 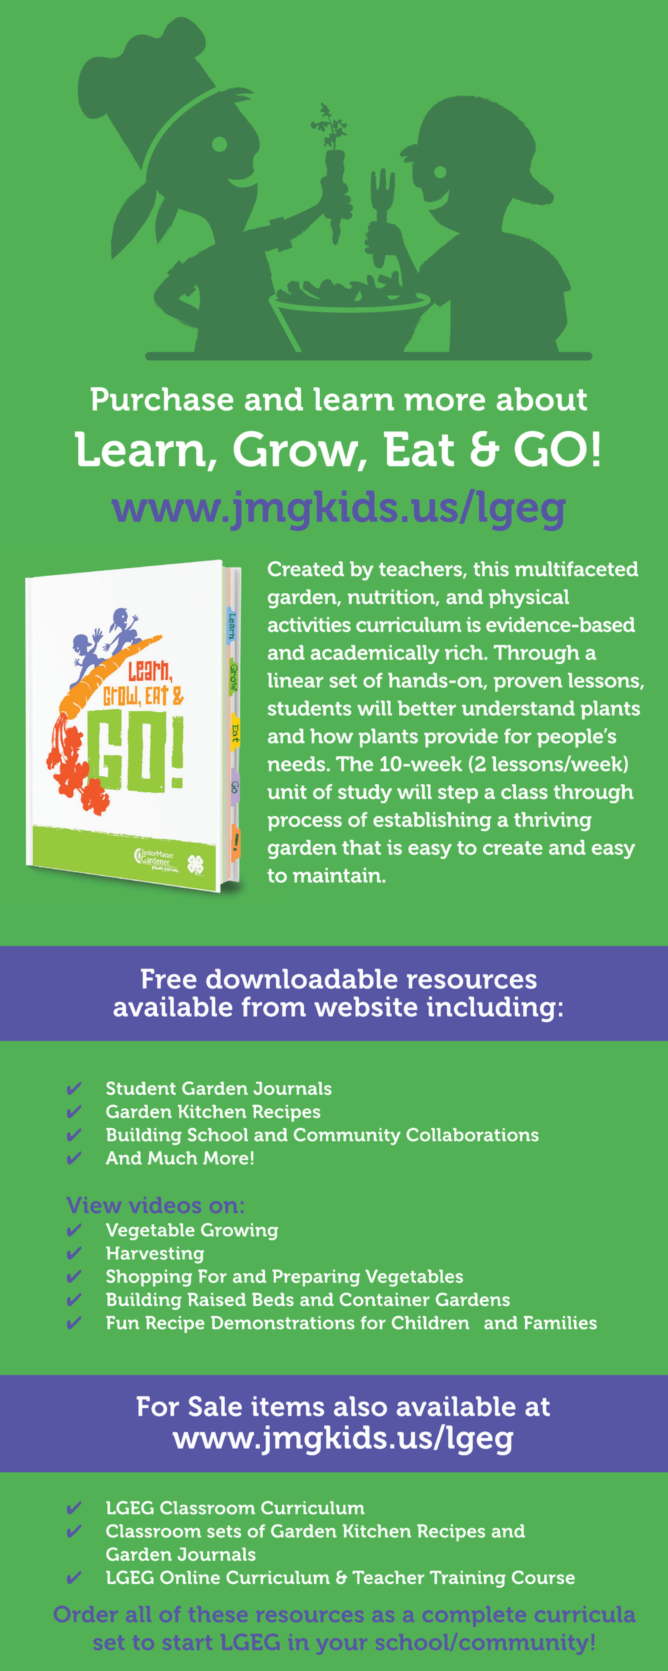 I want to click on understand, so click(x=518, y=708).
